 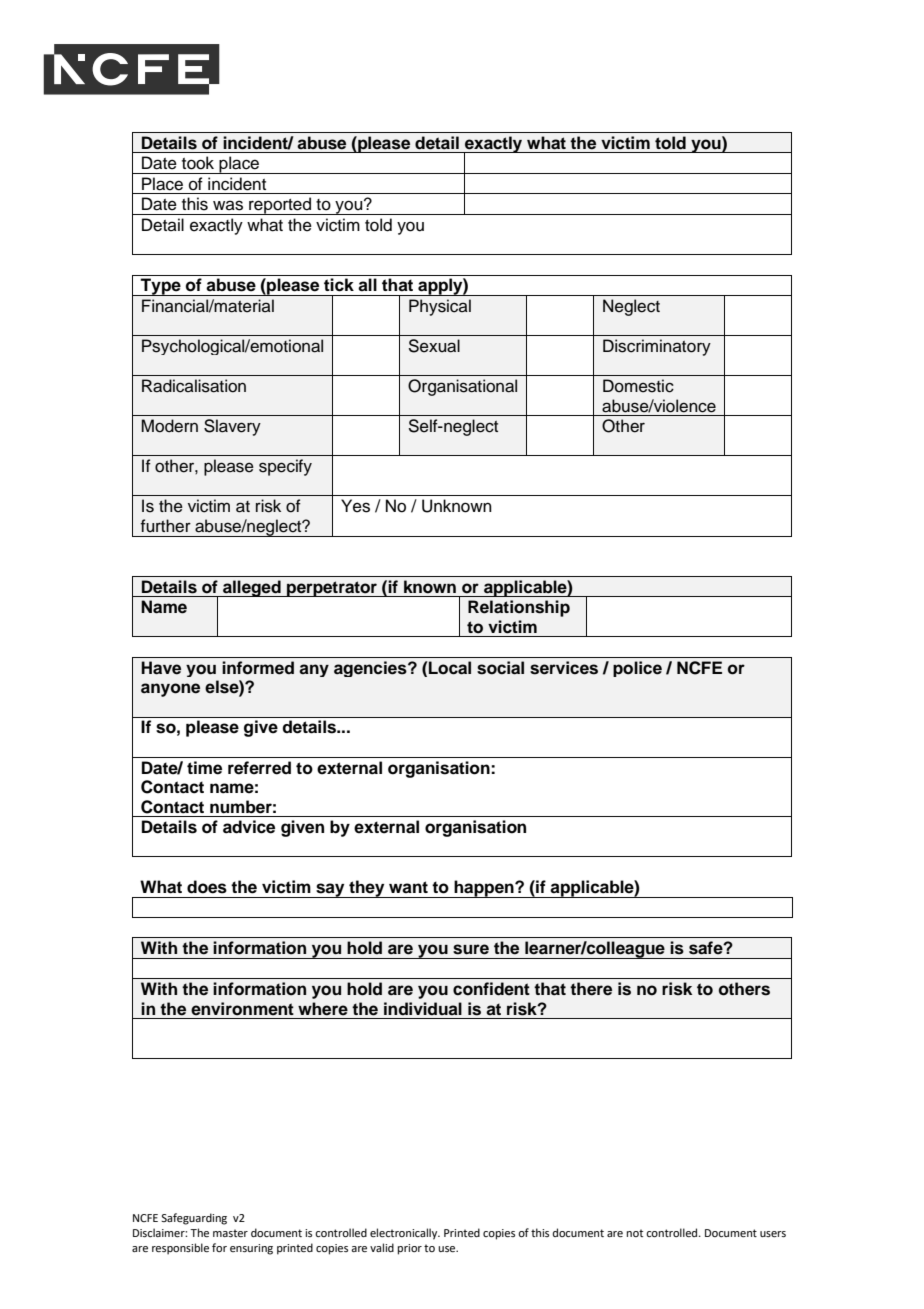 I want to click on not, so click(x=635, y=1233).
